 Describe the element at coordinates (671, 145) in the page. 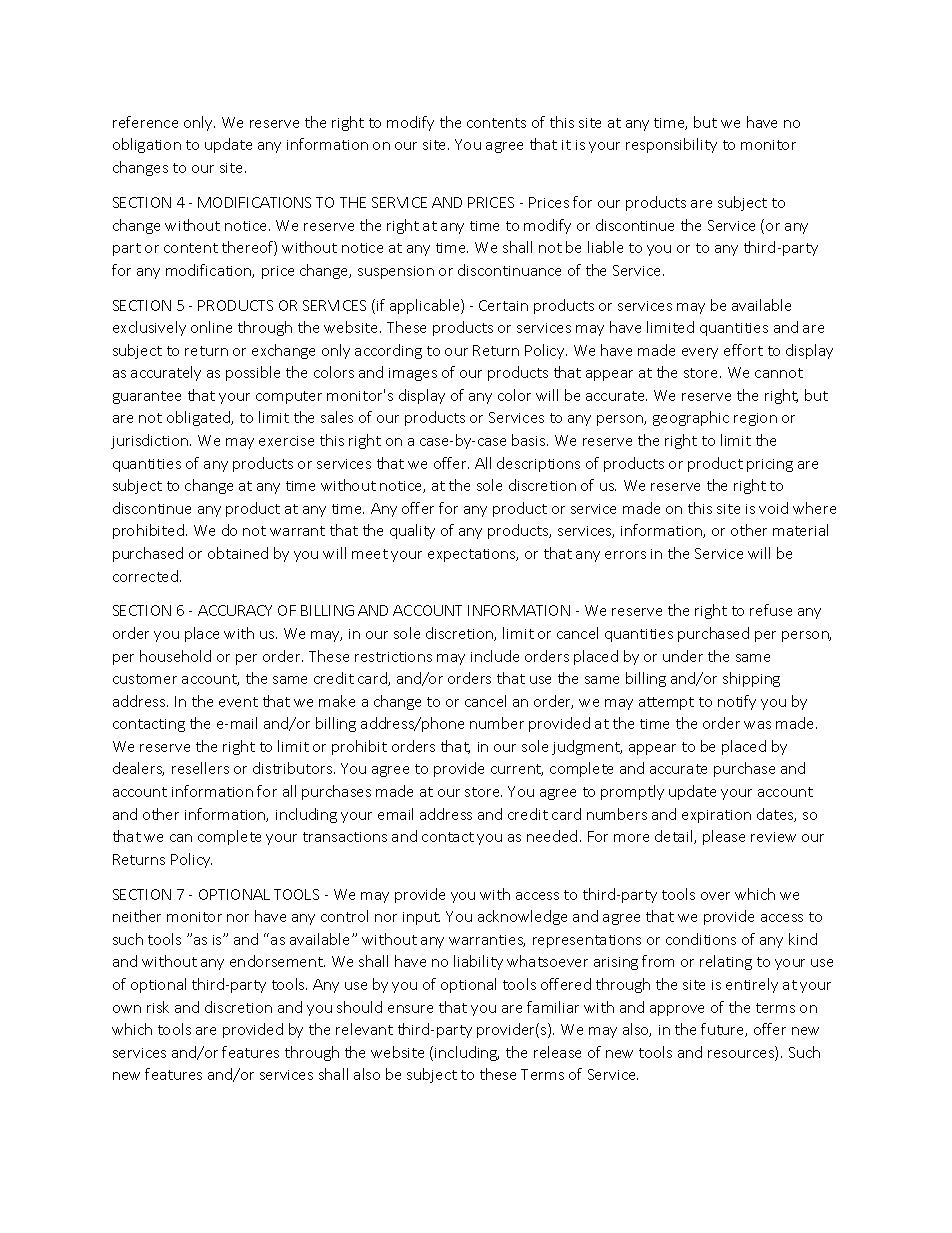

I see `responsibility` at that location.
